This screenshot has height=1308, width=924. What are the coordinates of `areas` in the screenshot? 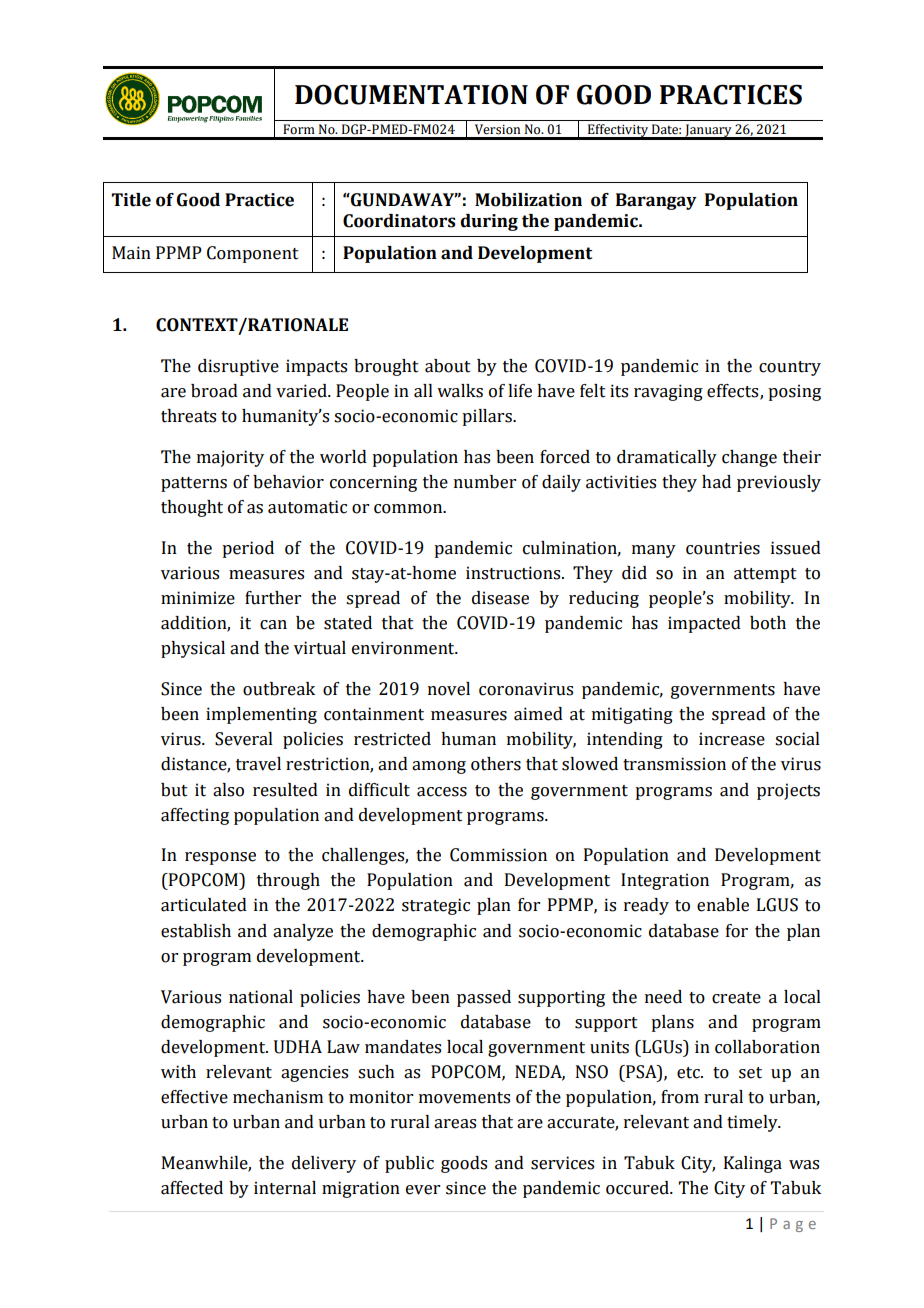 It's located at (455, 1124).
